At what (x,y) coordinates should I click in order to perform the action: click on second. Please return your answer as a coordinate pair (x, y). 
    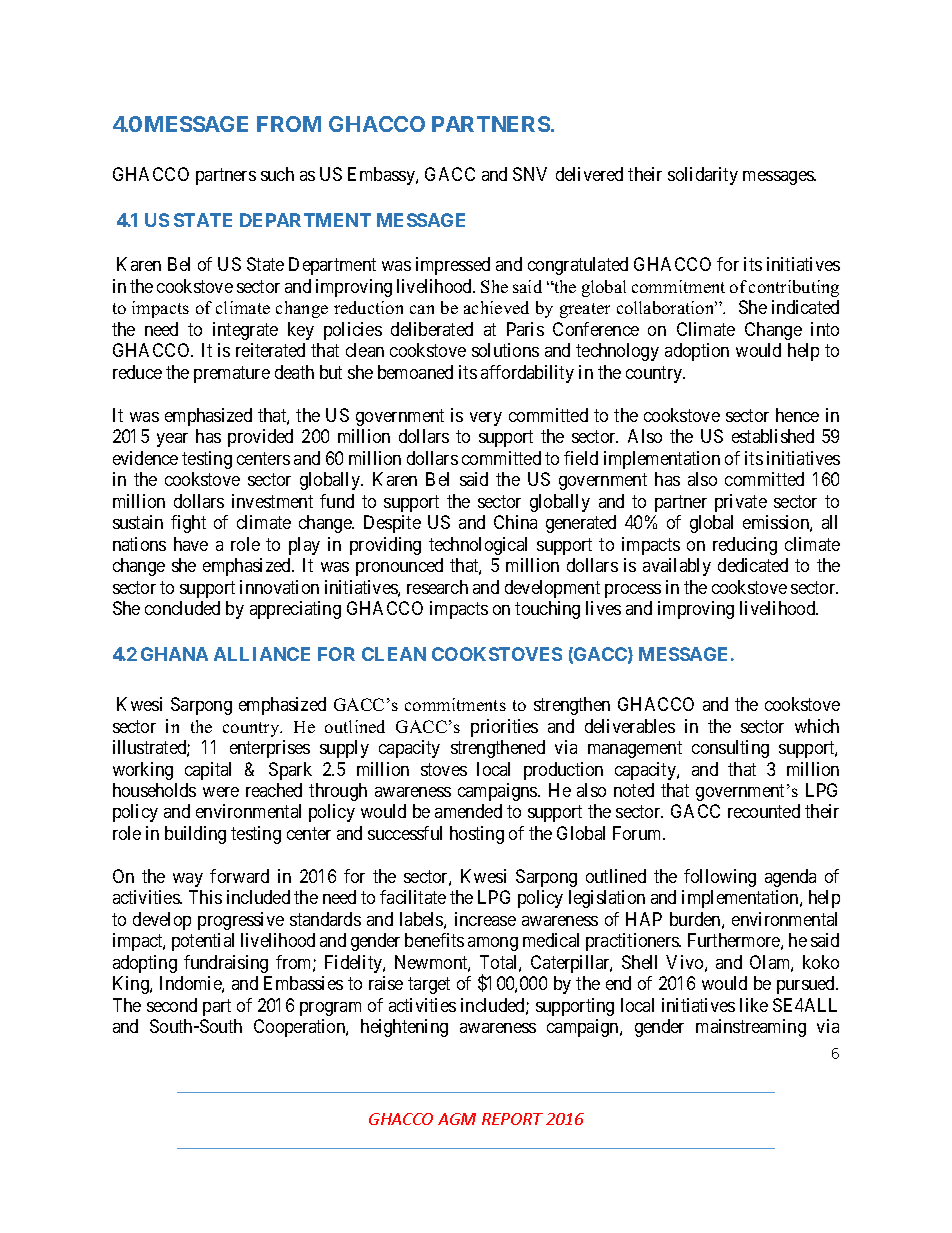
    Looking at the image, I should click on (172, 1005).
